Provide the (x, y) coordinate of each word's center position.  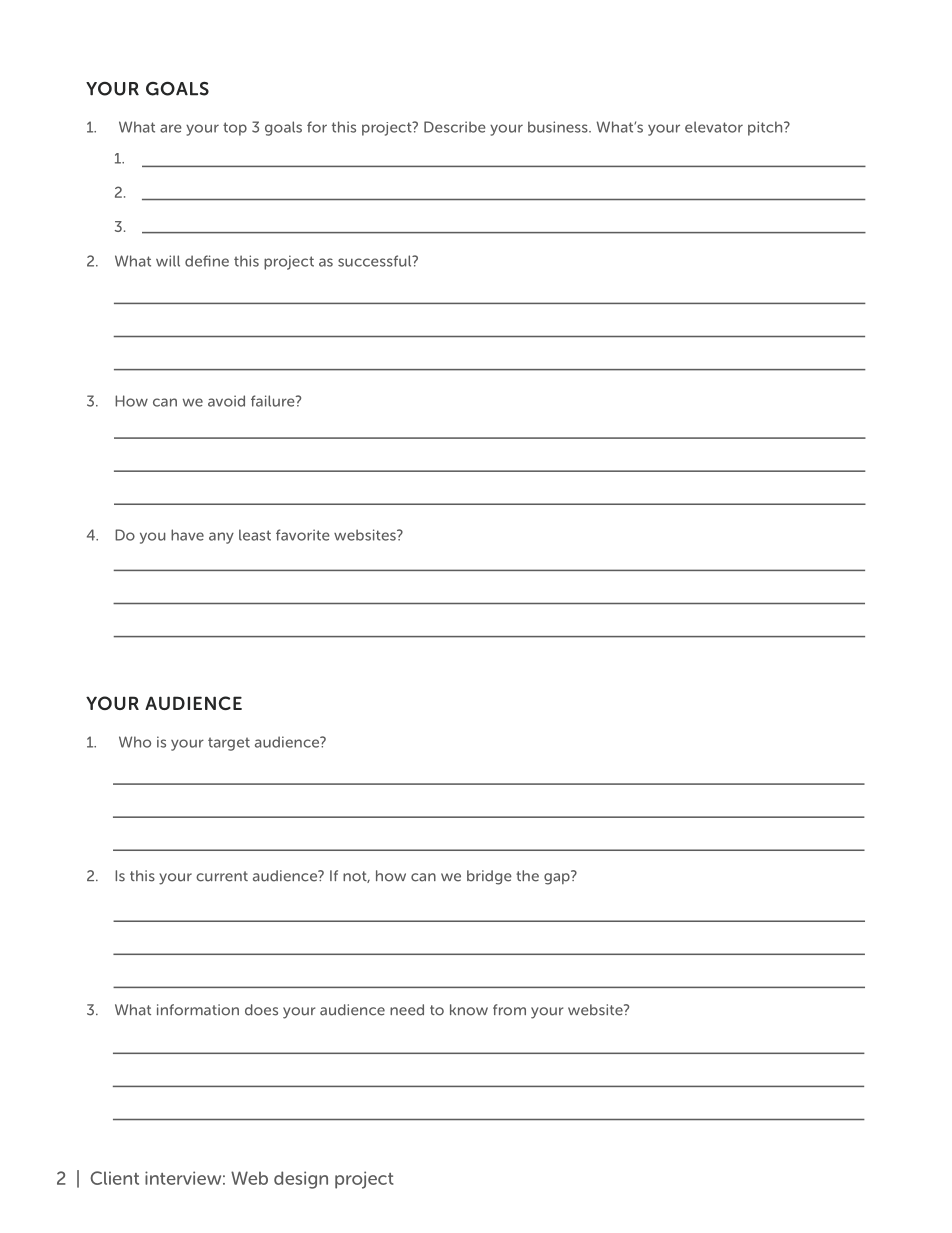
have (187, 535)
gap (558, 878)
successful (376, 261)
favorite (303, 535)
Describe (455, 127)
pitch (766, 128)
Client (114, 1178)
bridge (489, 877)
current (222, 876)
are (171, 128)
